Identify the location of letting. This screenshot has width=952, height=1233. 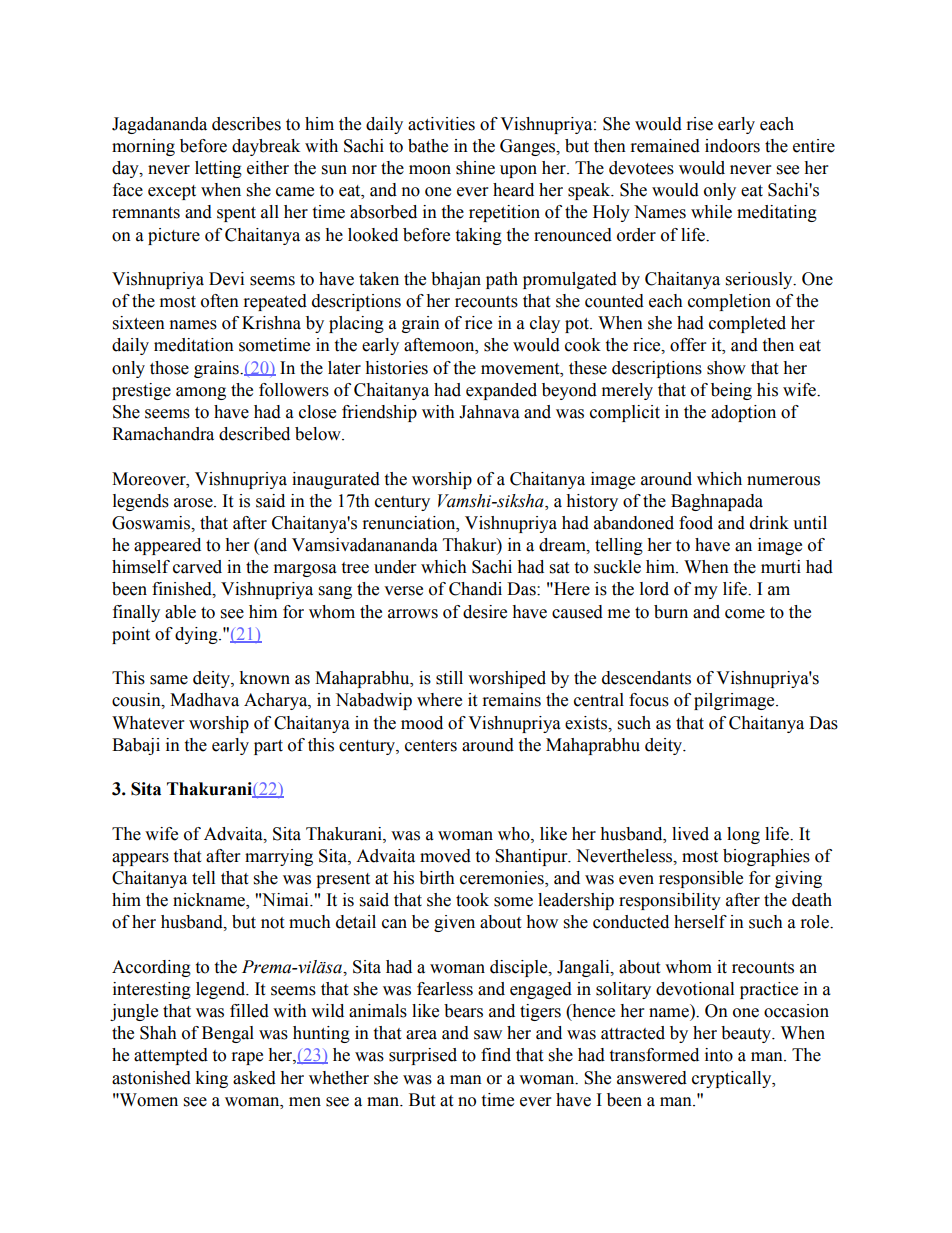
(218, 169).
